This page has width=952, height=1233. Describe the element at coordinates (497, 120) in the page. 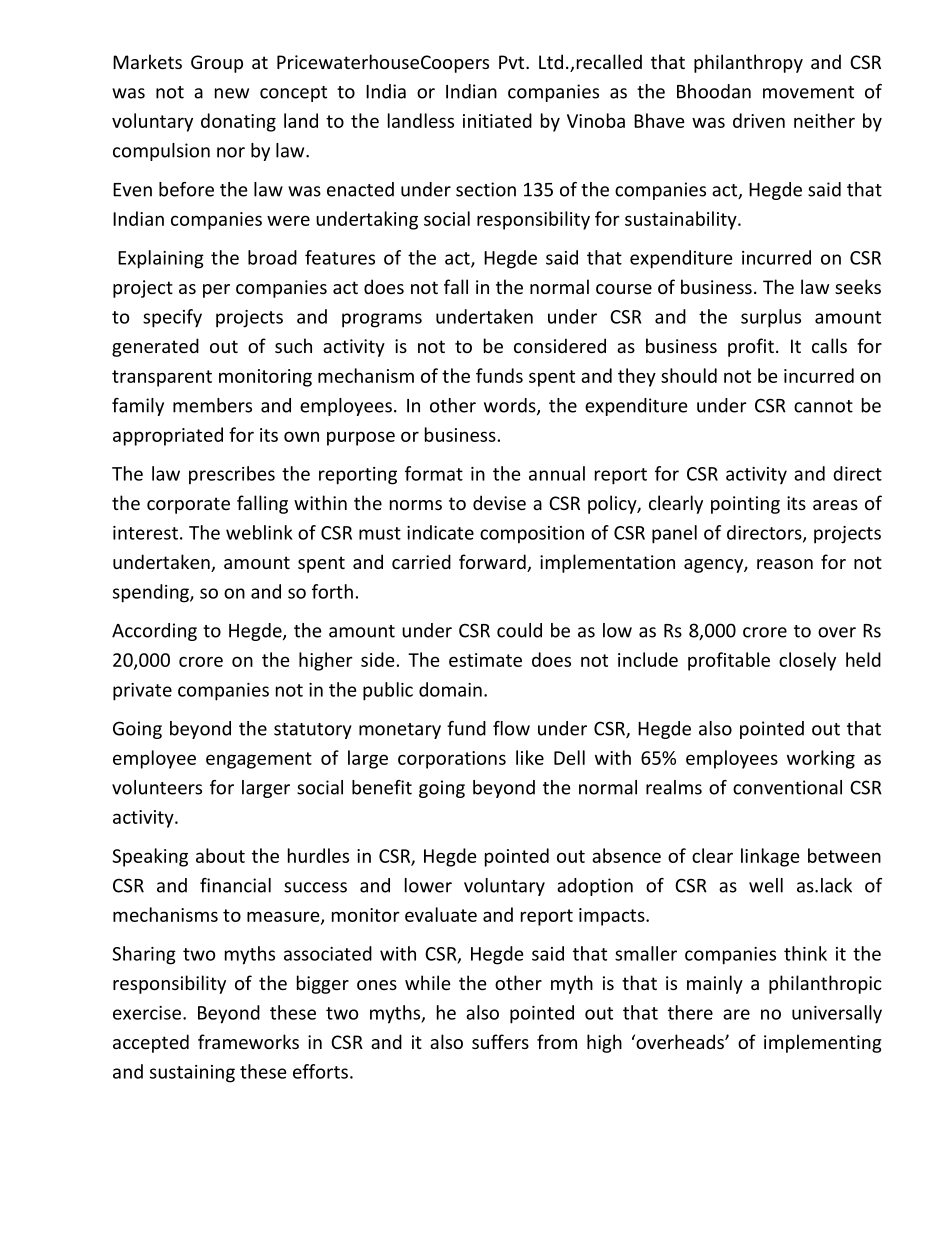

I see `initiated` at that location.
